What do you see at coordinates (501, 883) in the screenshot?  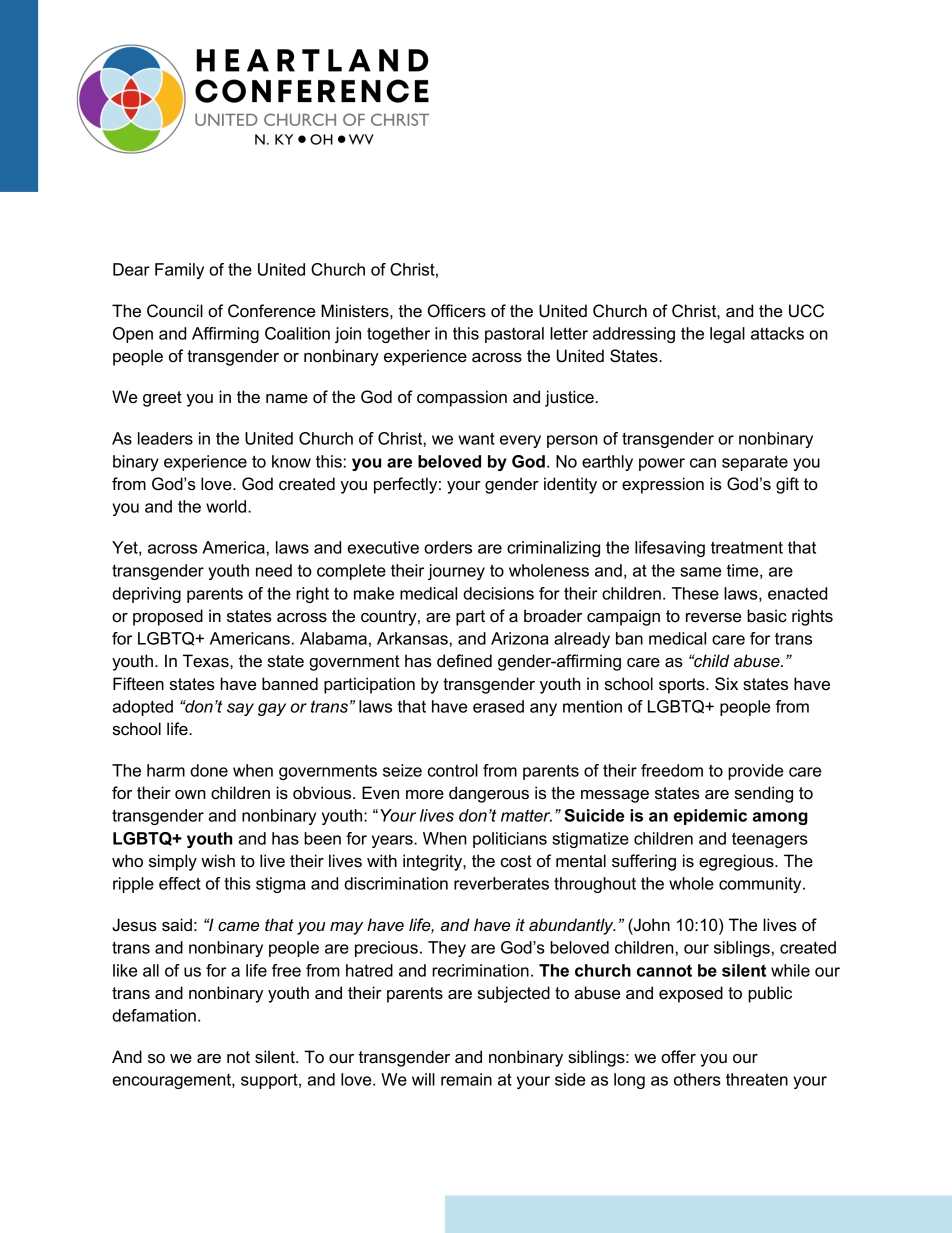 I see `reverberates` at bounding box center [501, 883].
